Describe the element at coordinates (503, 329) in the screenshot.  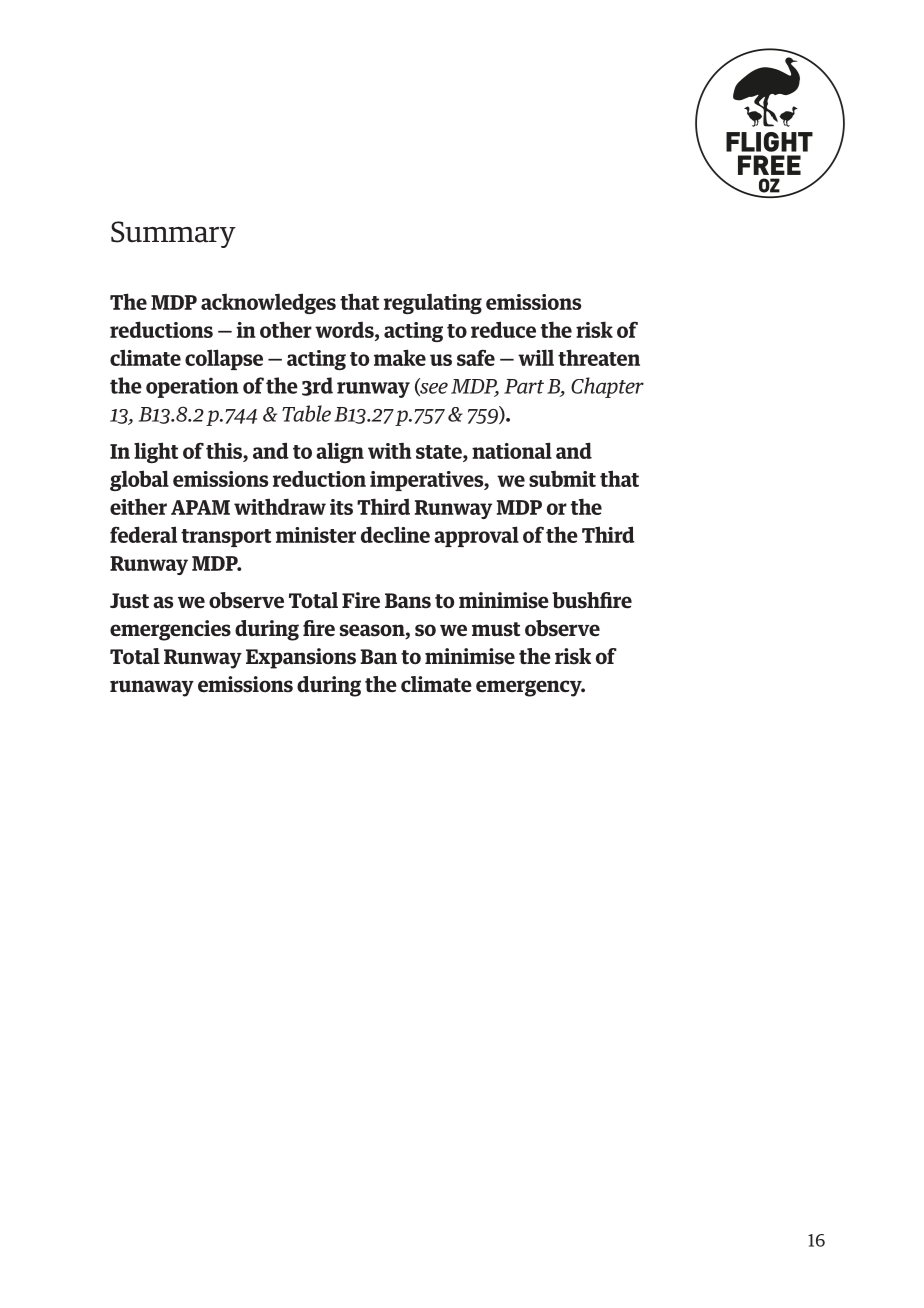
I see `reduce` at that location.
